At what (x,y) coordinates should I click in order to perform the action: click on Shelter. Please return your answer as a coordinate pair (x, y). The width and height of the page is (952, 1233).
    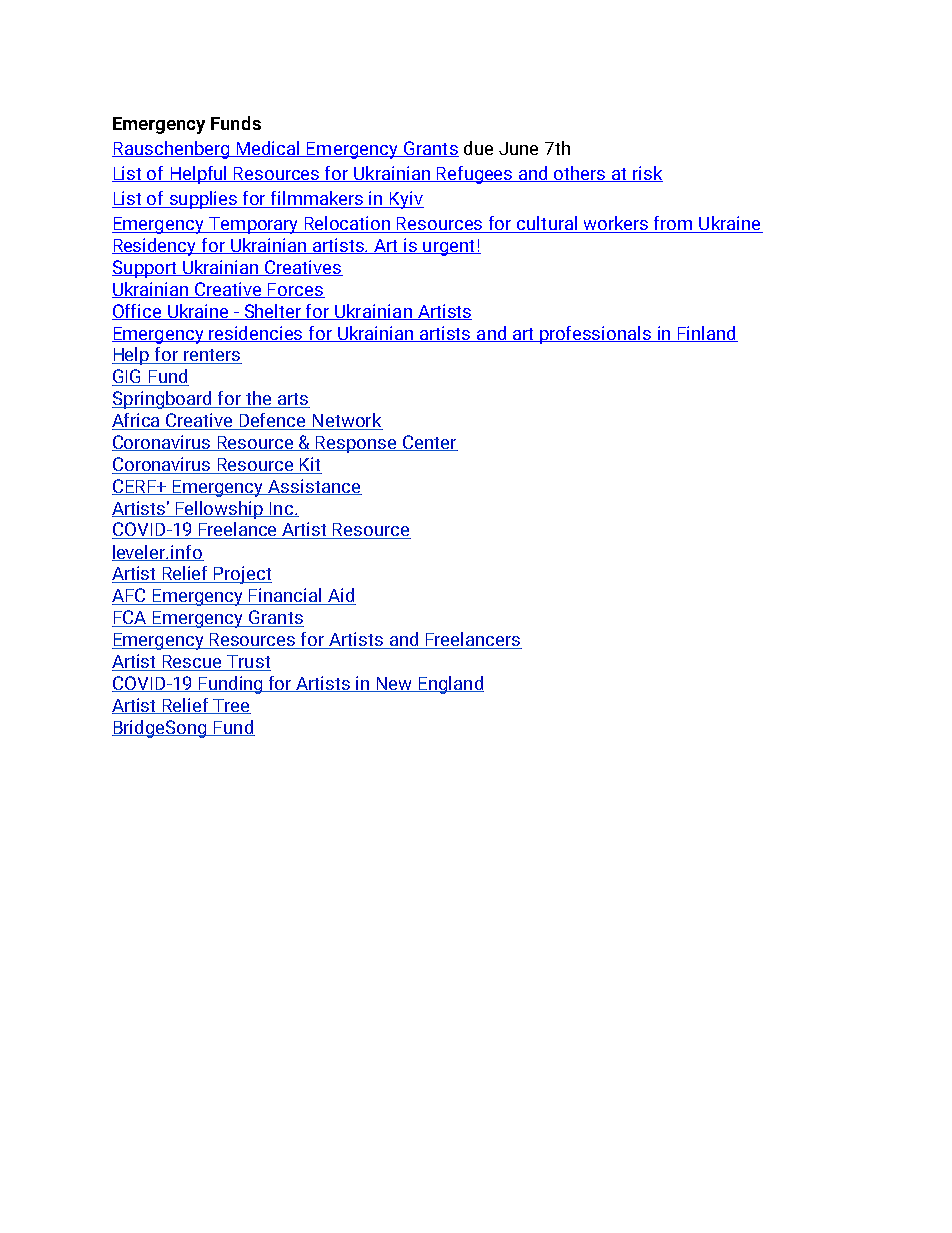
    Looking at the image, I should click on (273, 312).
